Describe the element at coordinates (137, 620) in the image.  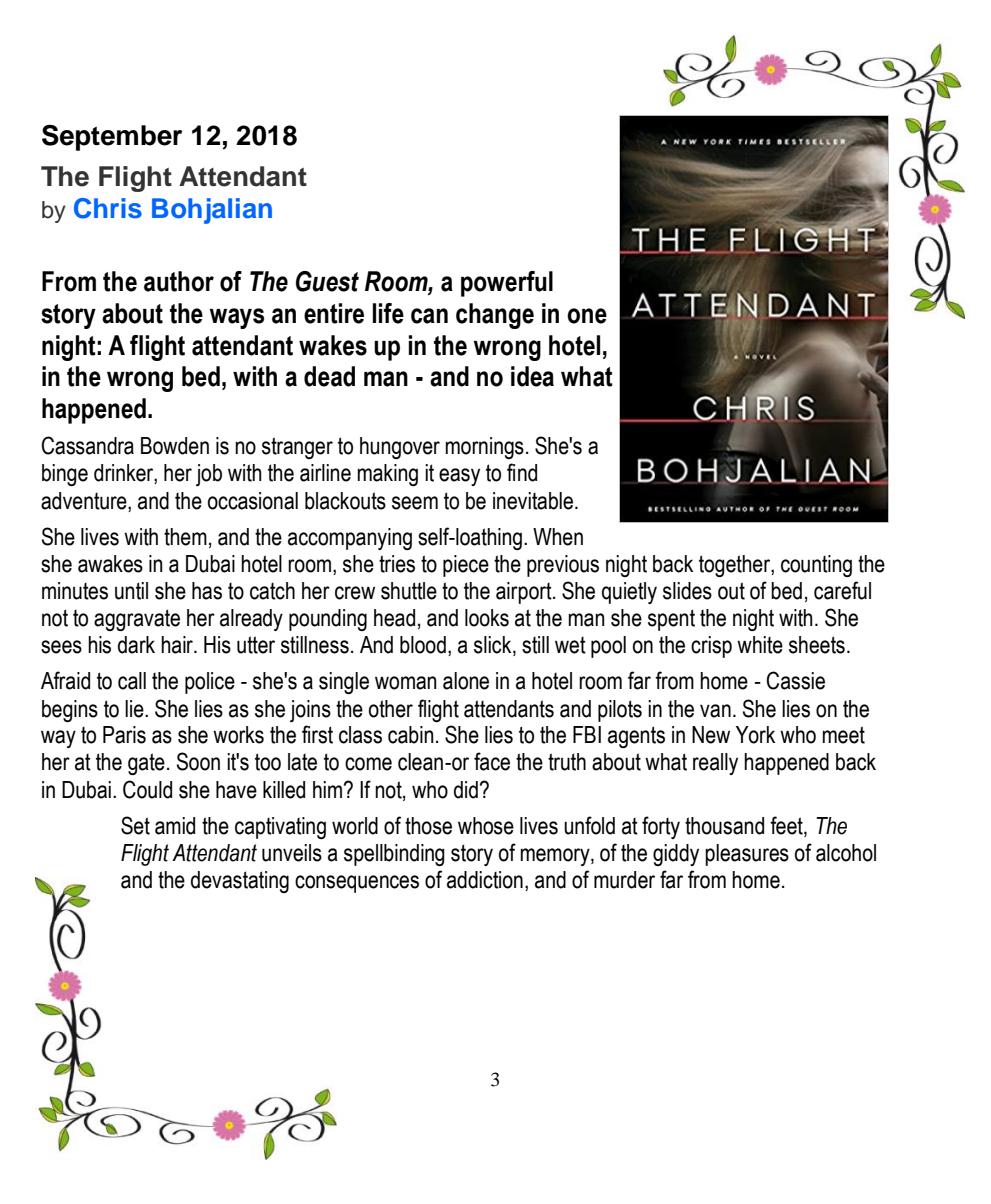
I see `aggravate` at that location.
